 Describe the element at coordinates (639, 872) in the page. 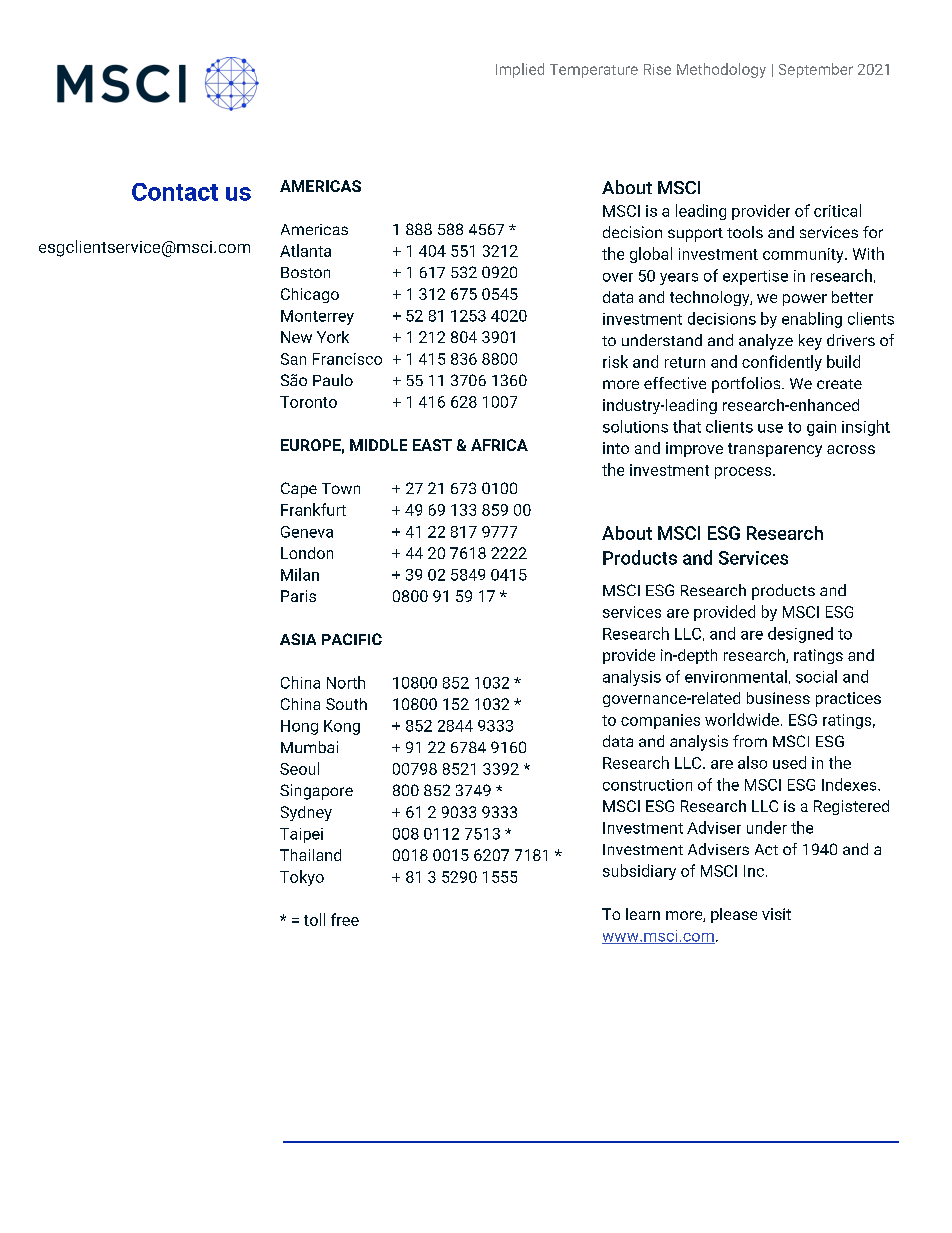

I see `subsidiary` at that location.
